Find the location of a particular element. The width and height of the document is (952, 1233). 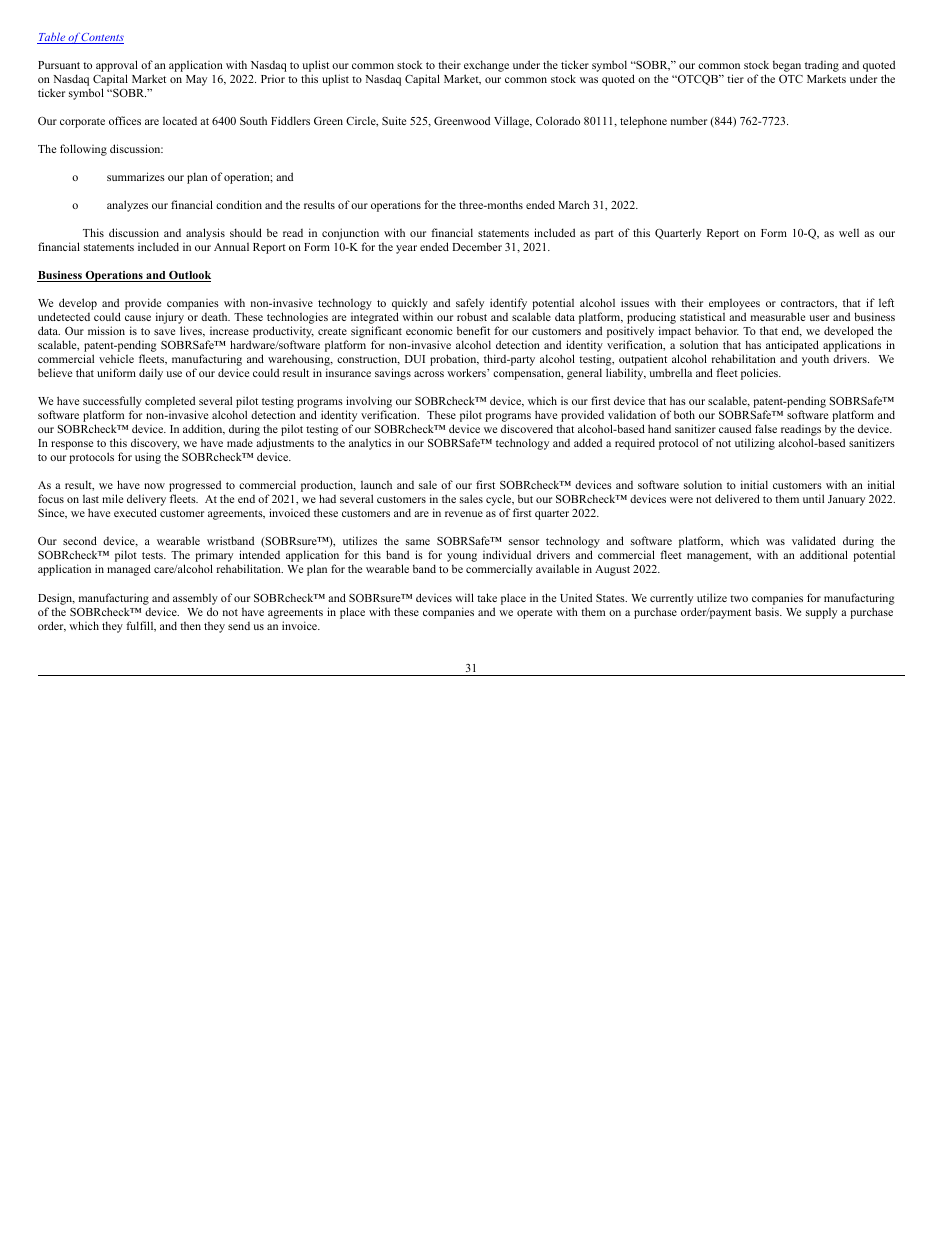

exchange is located at coordinates (486, 67).
